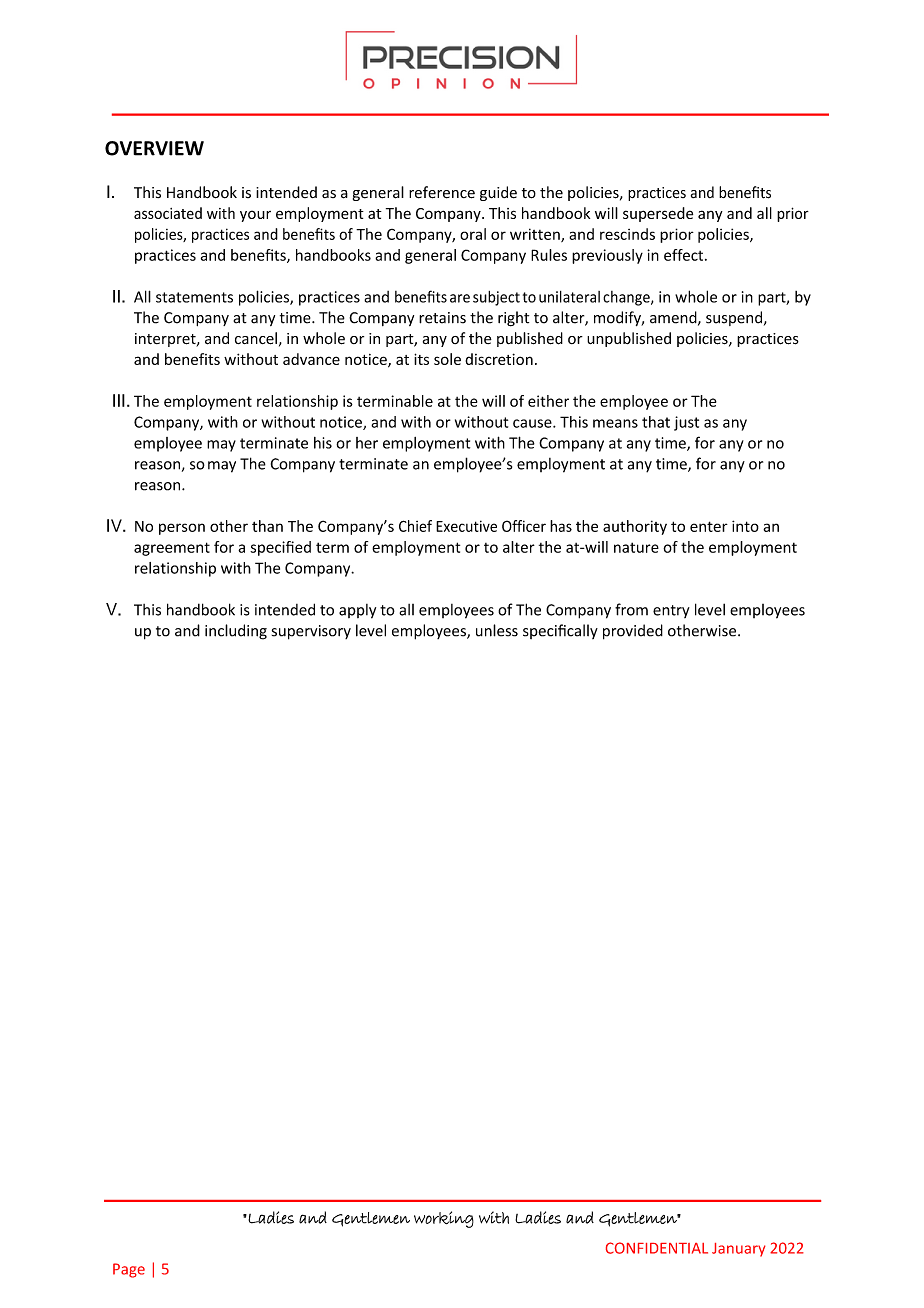 This screenshot has height=1308, width=924. Describe the element at coordinates (119, 400) in the screenshot. I see `III` at that location.
